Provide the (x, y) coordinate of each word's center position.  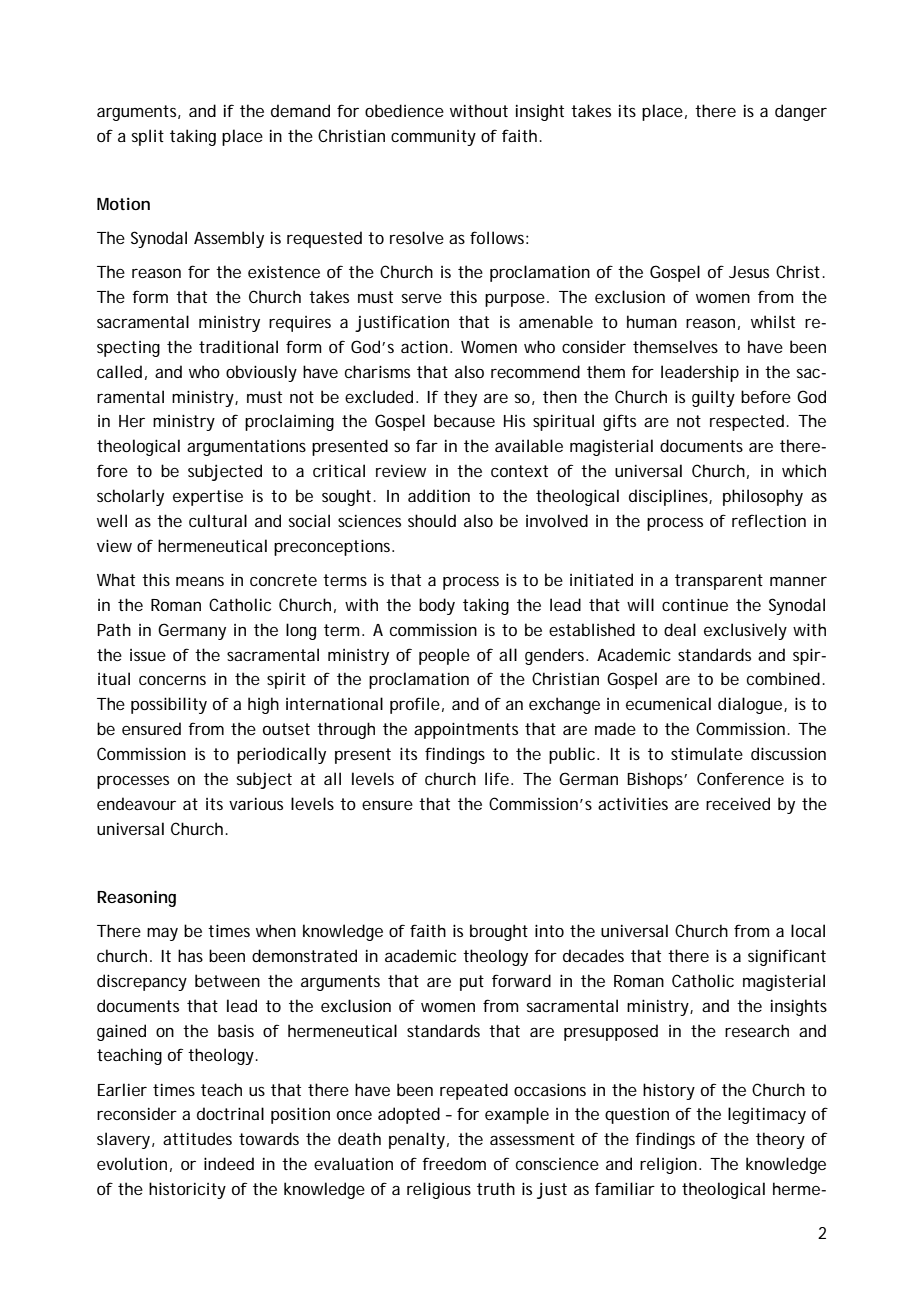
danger (801, 112)
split (148, 137)
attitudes (197, 1138)
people (444, 656)
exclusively (745, 631)
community (433, 138)
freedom (454, 1163)
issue (148, 655)
